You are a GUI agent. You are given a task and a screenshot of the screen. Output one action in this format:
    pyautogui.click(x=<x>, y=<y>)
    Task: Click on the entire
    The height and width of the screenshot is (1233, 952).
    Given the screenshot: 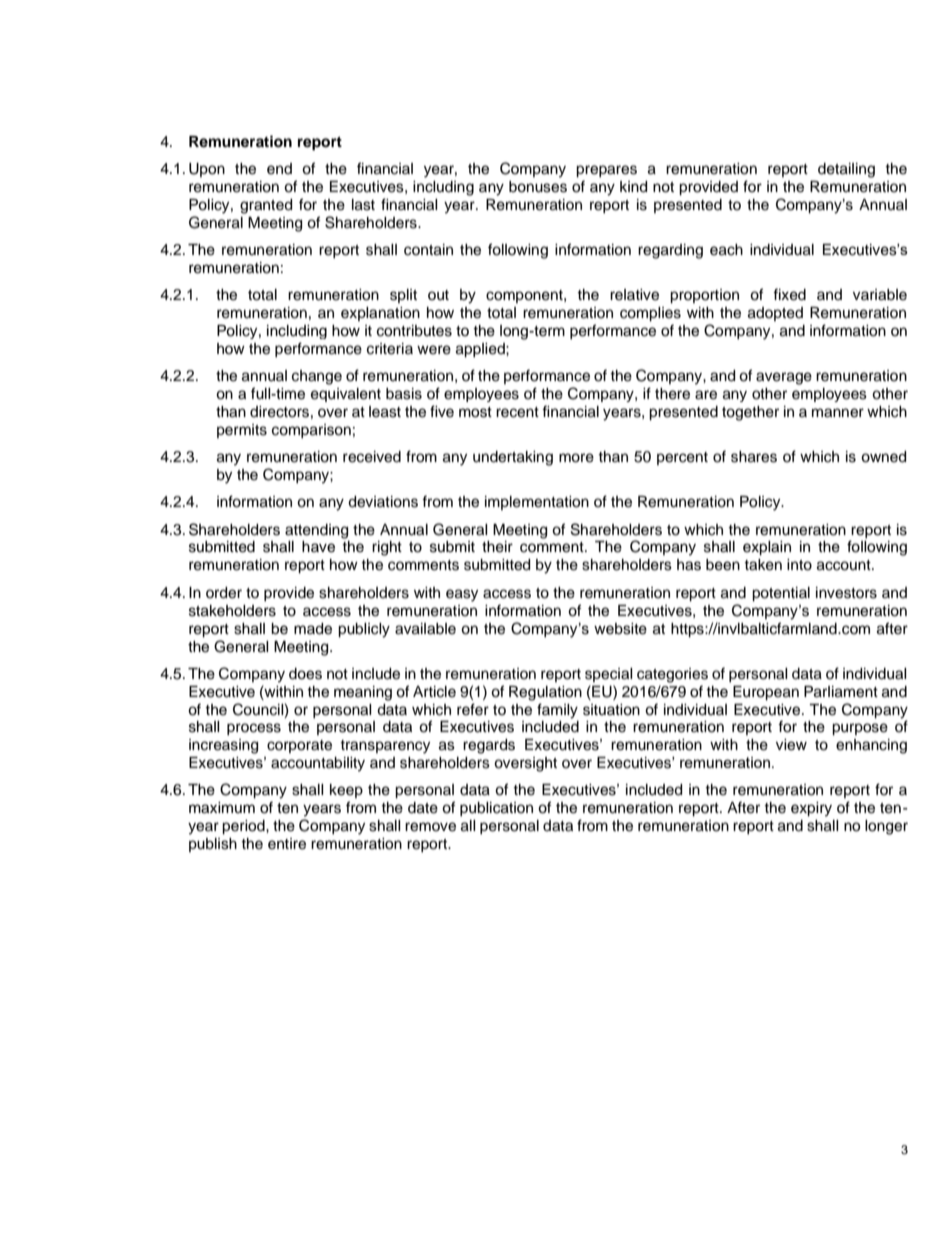 What is the action you would take?
    pyautogui.click(x=287, y=844)
